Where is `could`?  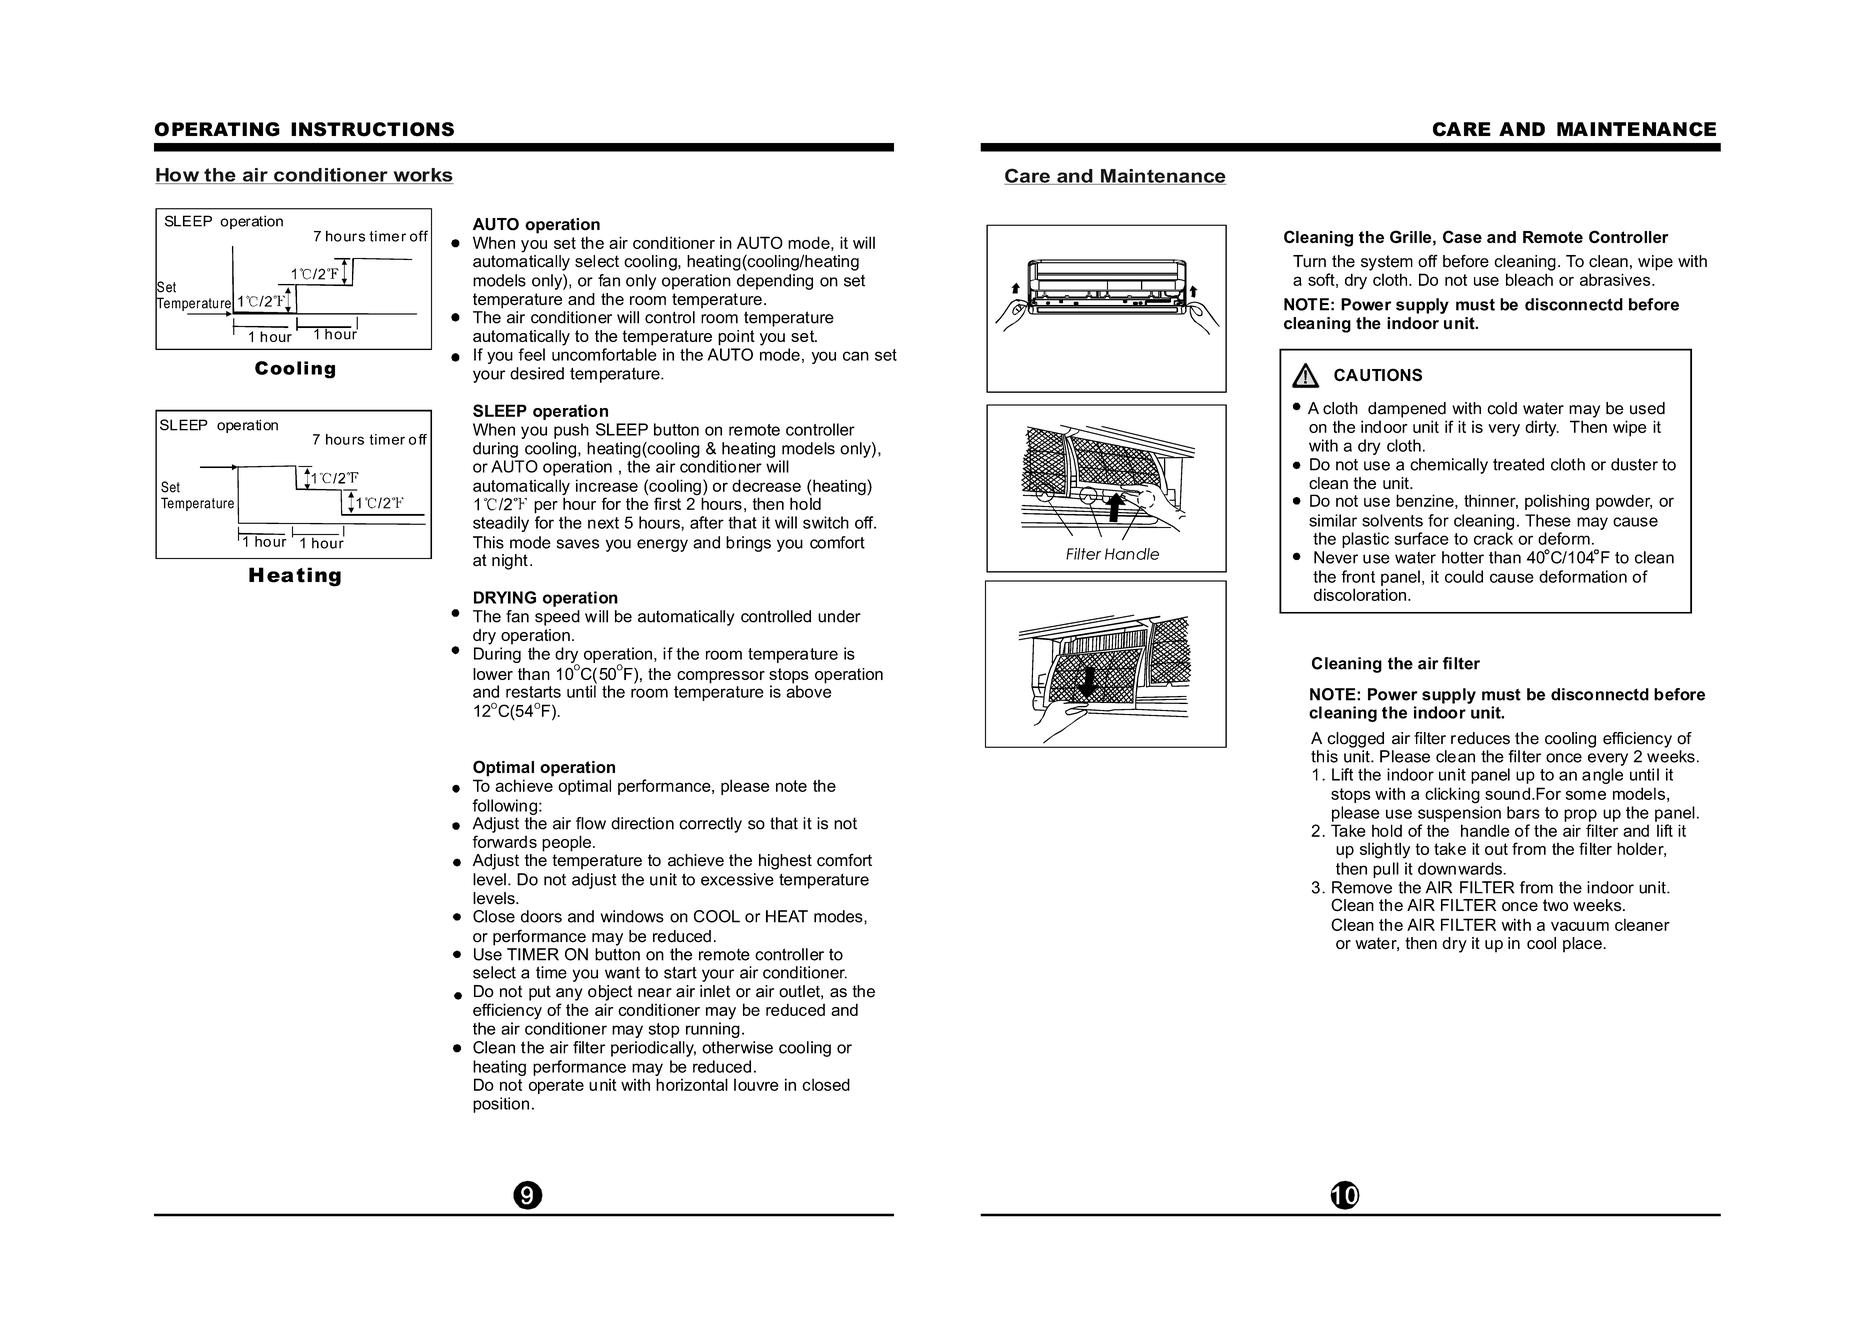 could is located at coordinates (1464, 576).
